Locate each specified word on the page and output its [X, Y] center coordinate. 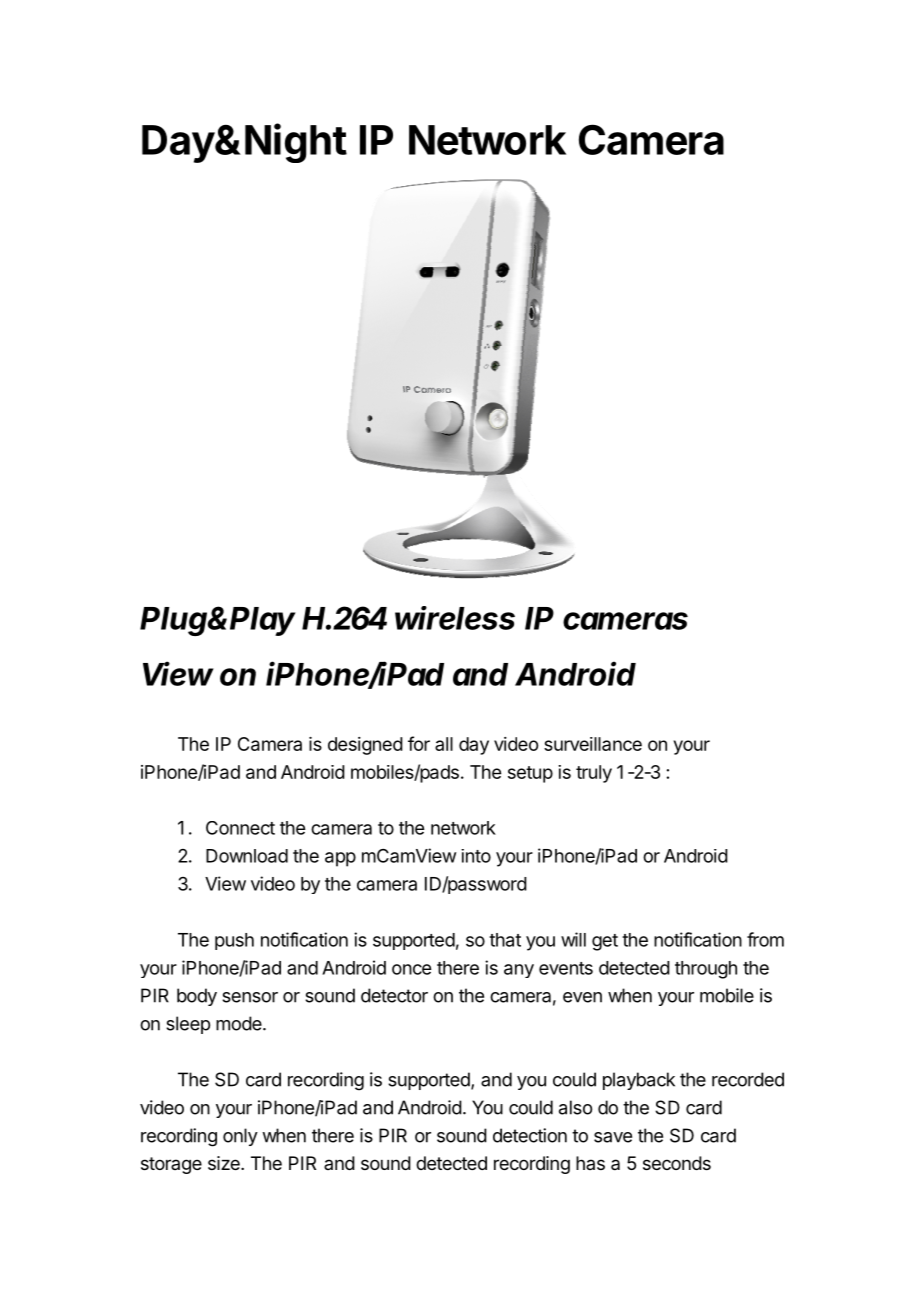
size [225, 1163]
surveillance [593, 744]
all [444, 744]
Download [247, 856]
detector [394, 995]
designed [365, 746]
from [765, 939]
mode [240, 1023]
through [706, 970]
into [476, 856]
